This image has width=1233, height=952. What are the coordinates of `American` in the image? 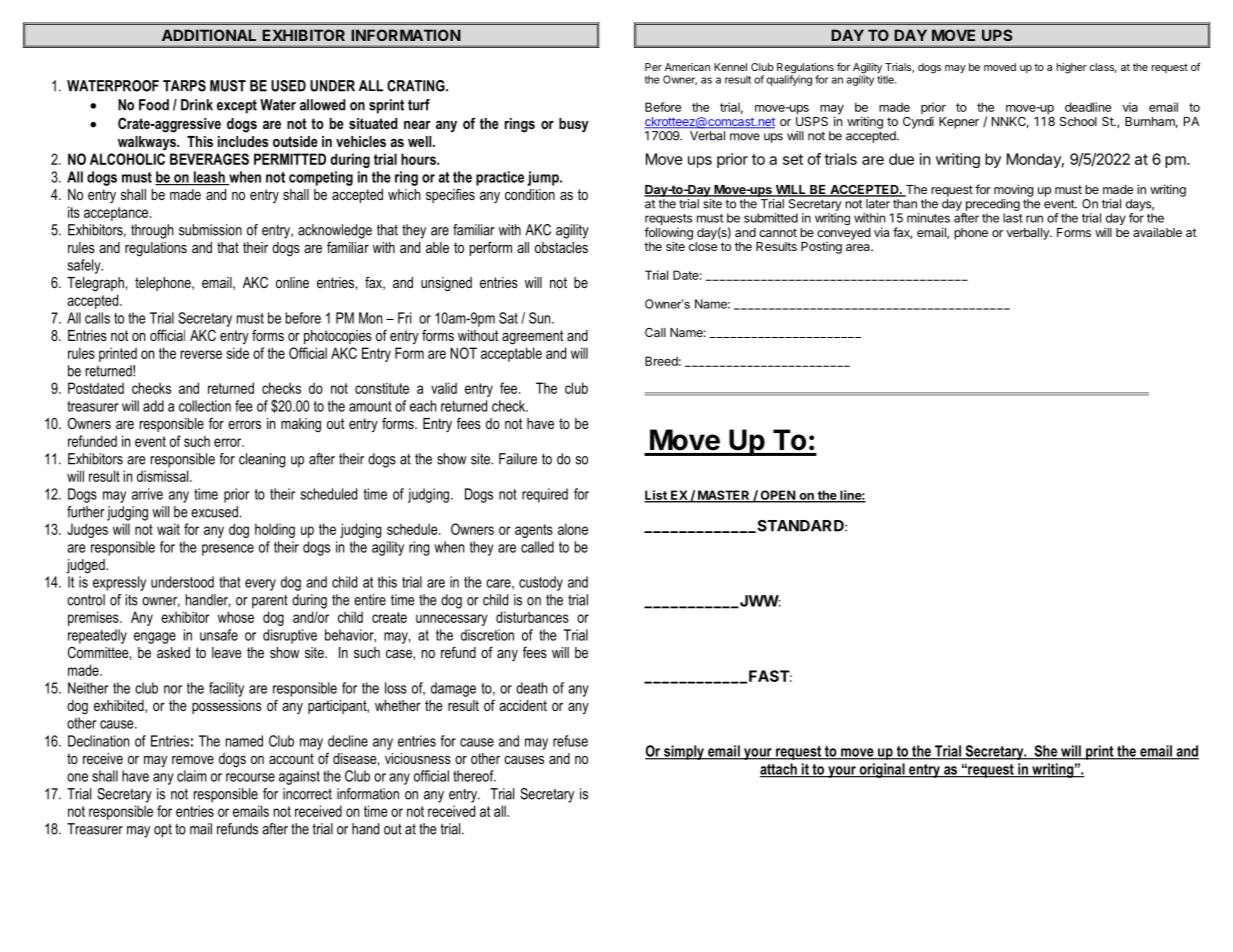 It's located at (687, 67).
